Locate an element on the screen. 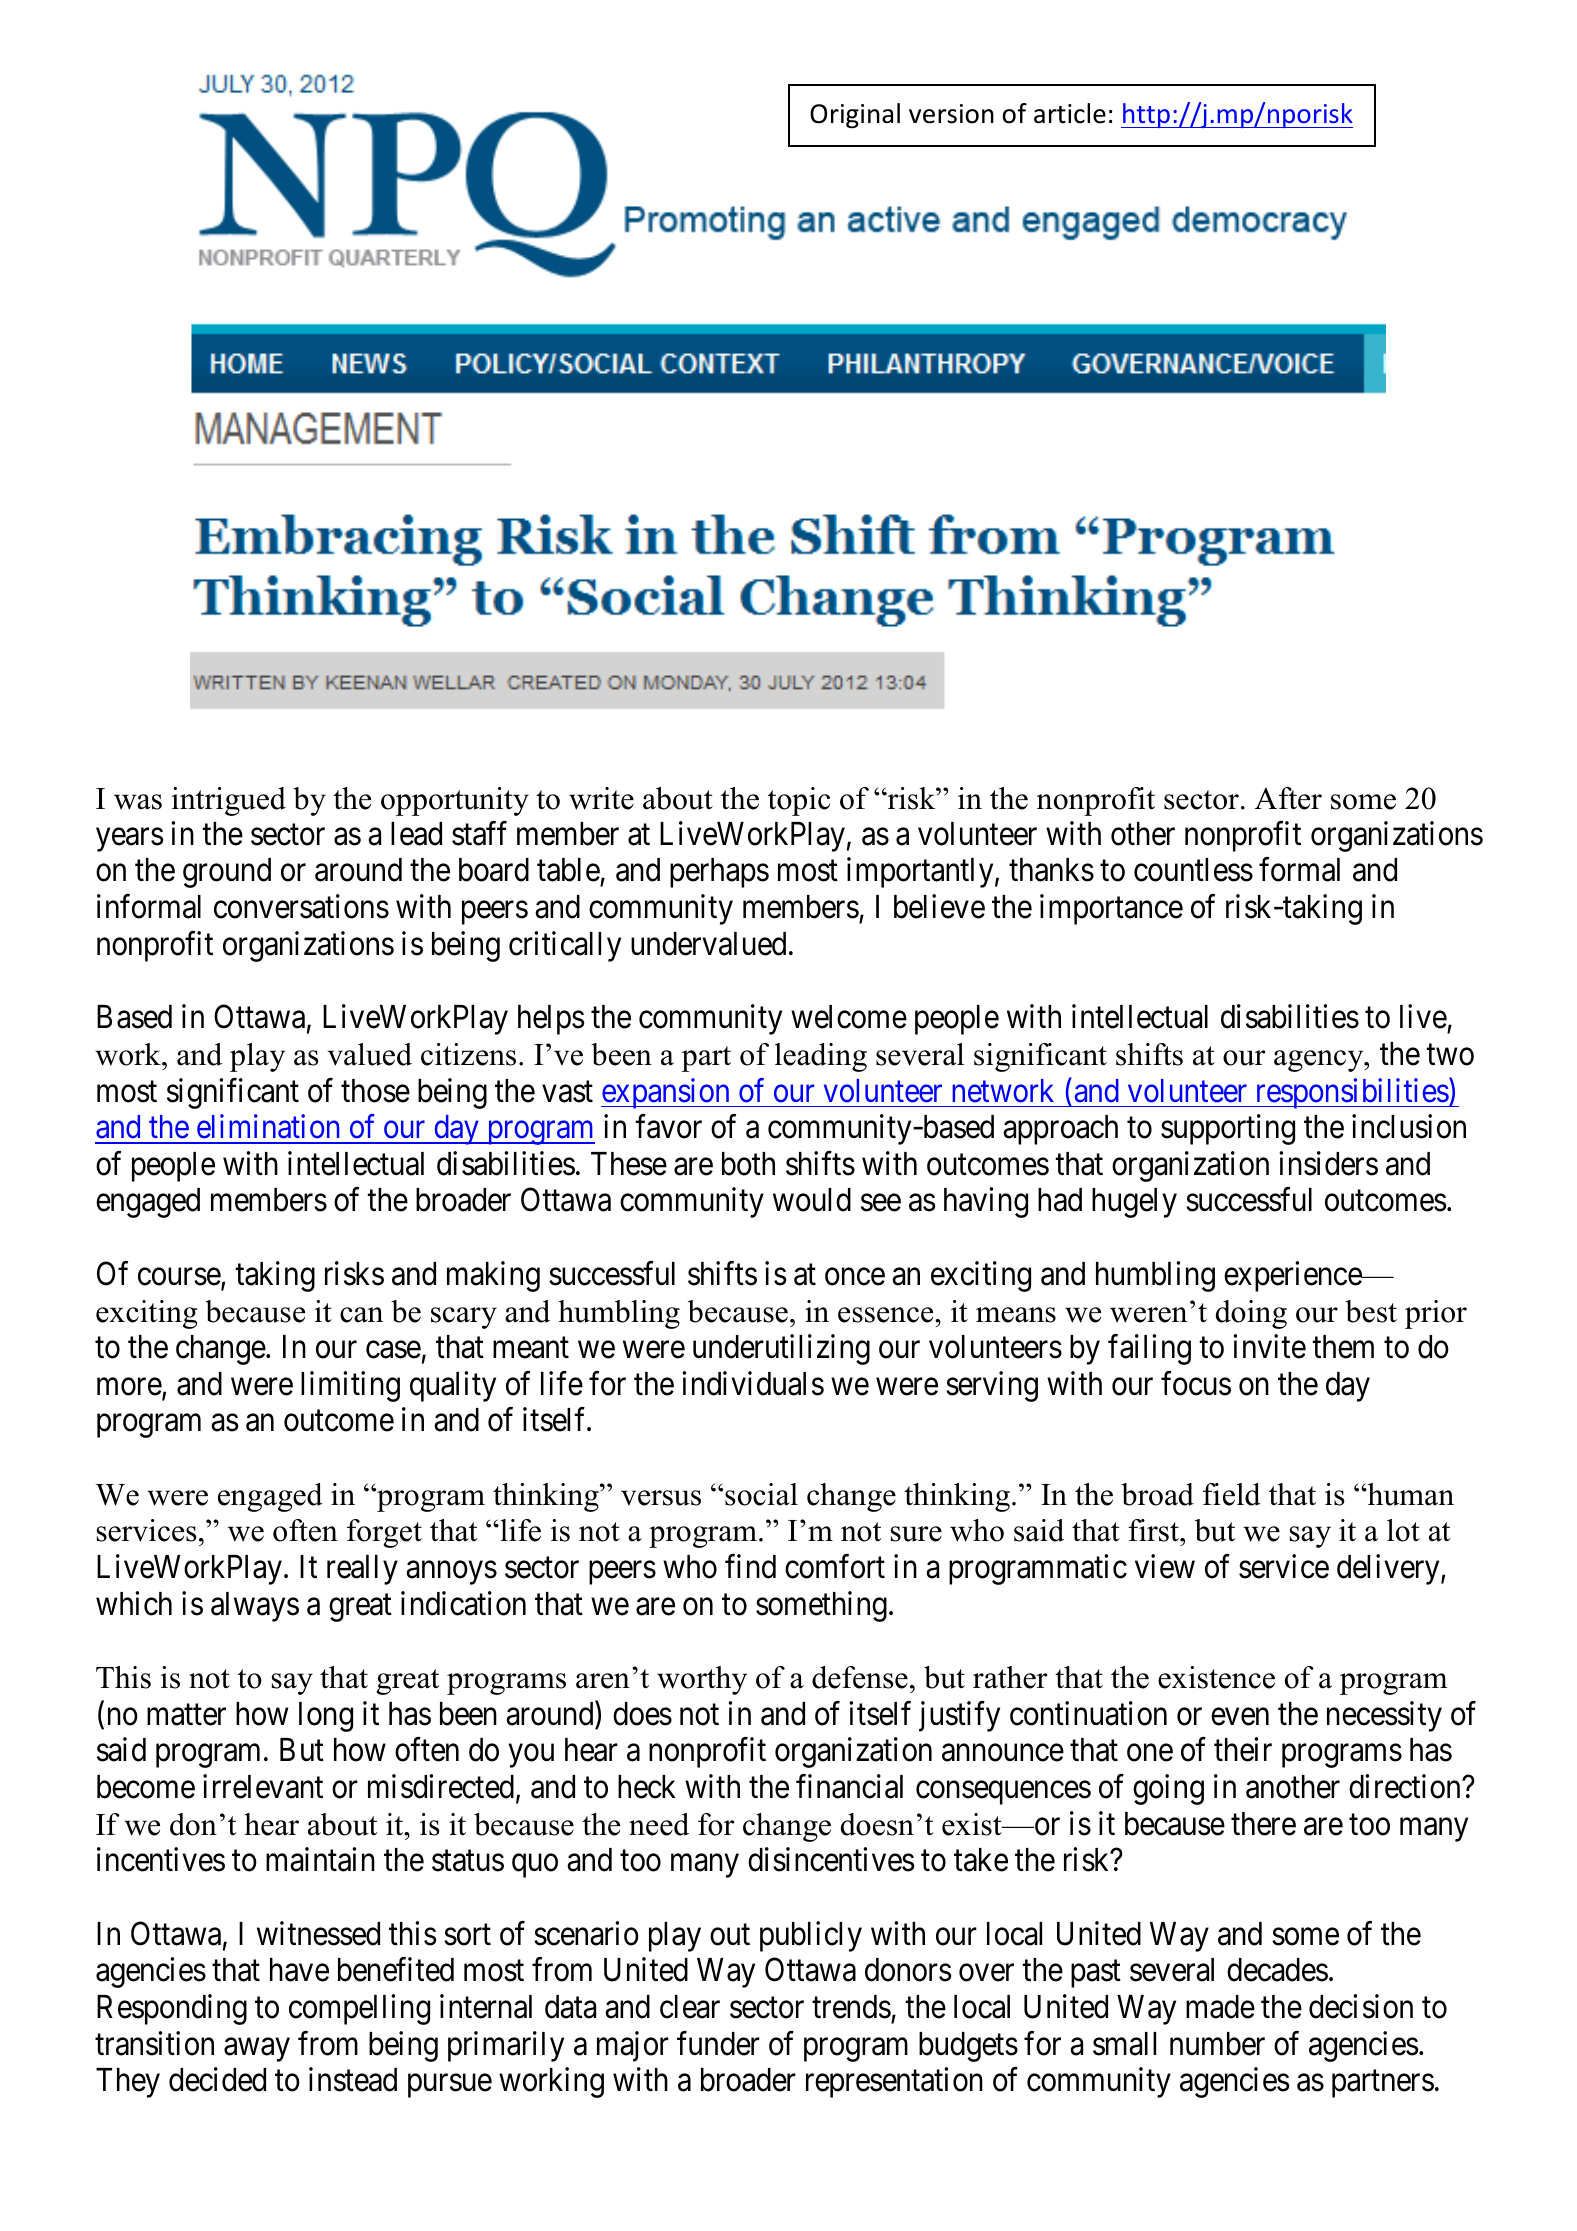  version is located at coordinates (951, 114).
